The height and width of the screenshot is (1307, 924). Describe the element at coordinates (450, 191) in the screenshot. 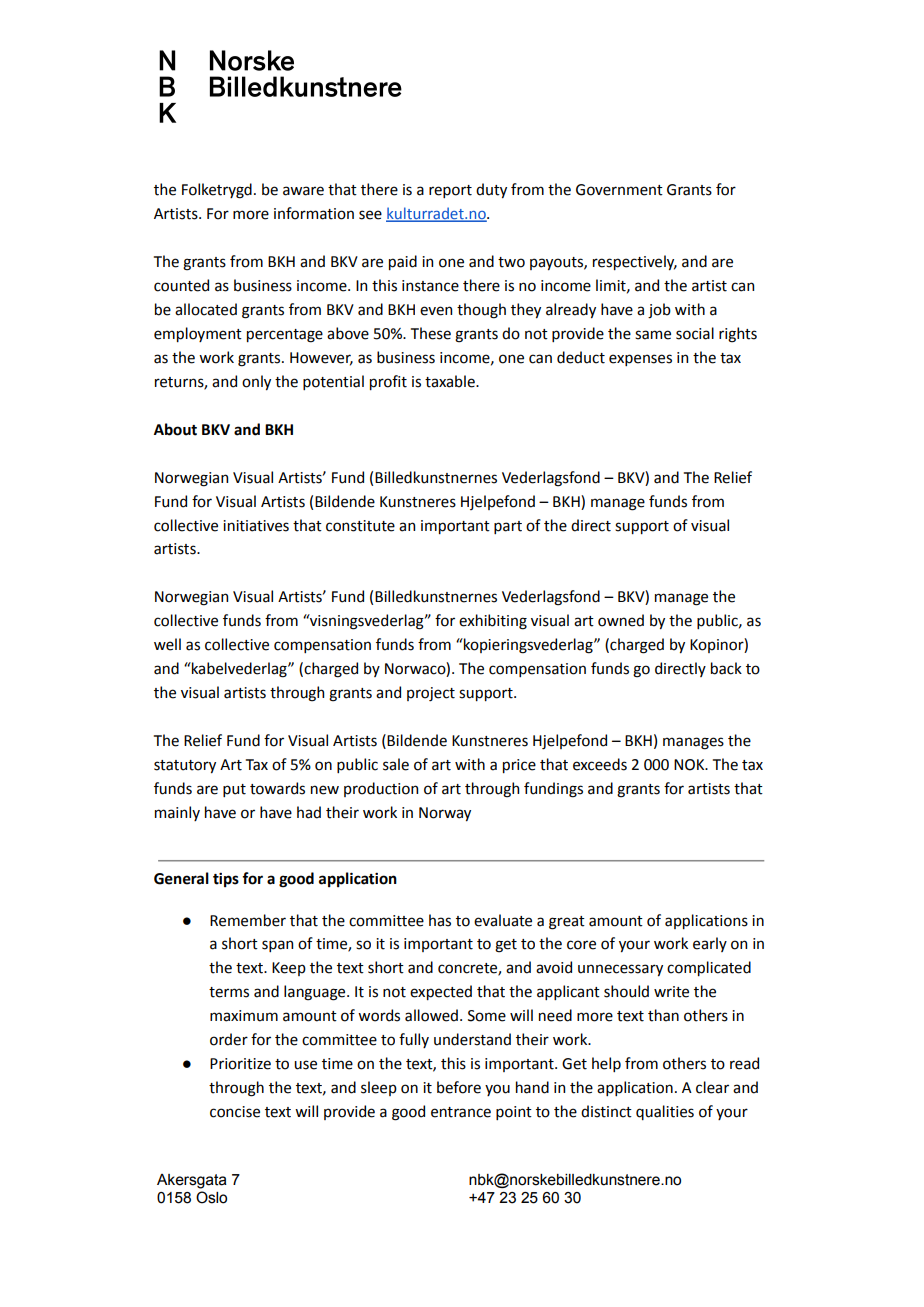

I see `report` at that location.
